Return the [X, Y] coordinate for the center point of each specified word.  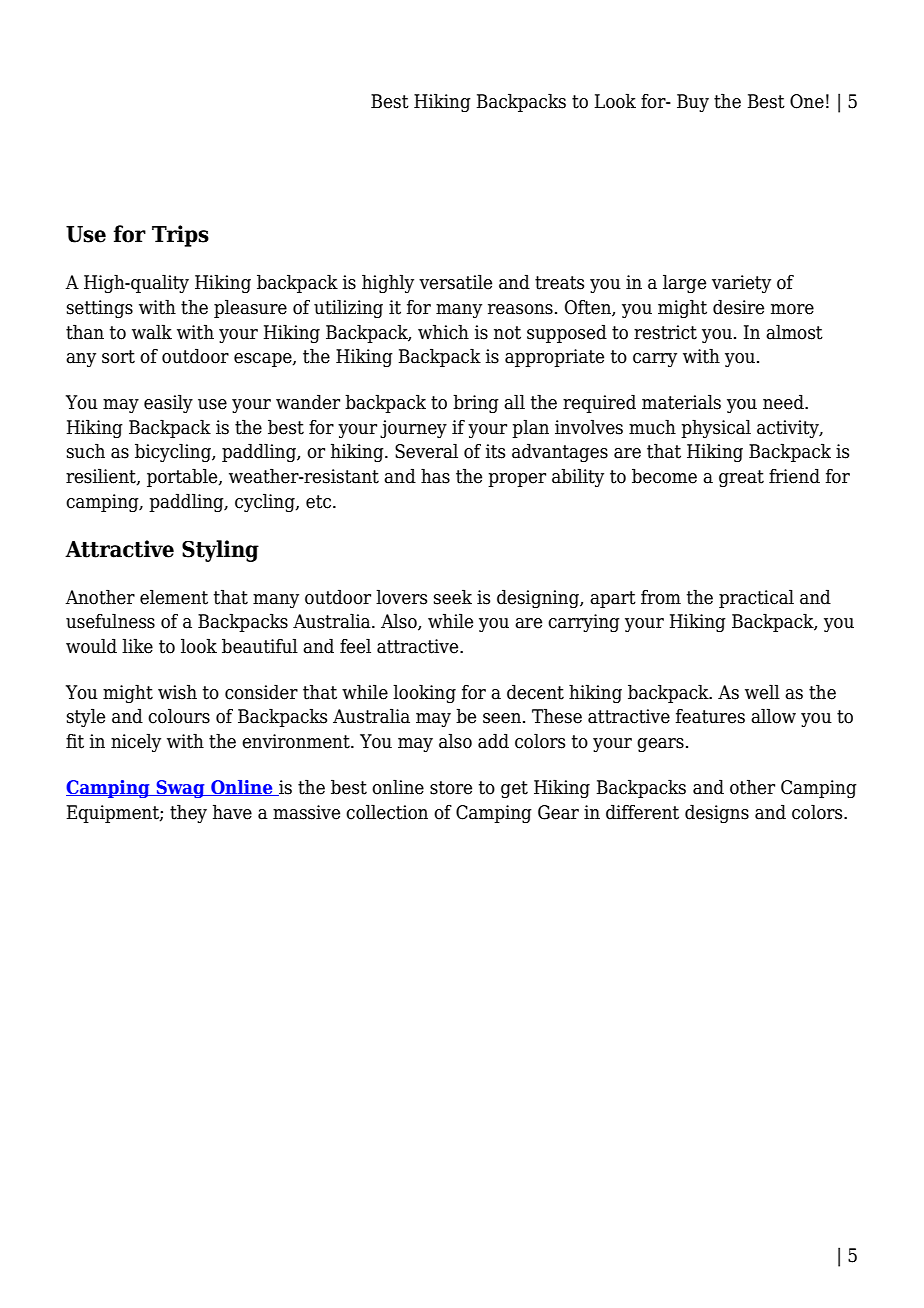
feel [355, 646]
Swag [180, 789]
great [741, 478]
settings [100, 309]
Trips [180, 236]
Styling [220, 551]
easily [168, 403]
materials [681, 402]
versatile [455, 282]
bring [476, 403]
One [807, 101]
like [137, 646]
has [435, 476]
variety [741, 284]
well [762, 692]
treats [559, 283]
